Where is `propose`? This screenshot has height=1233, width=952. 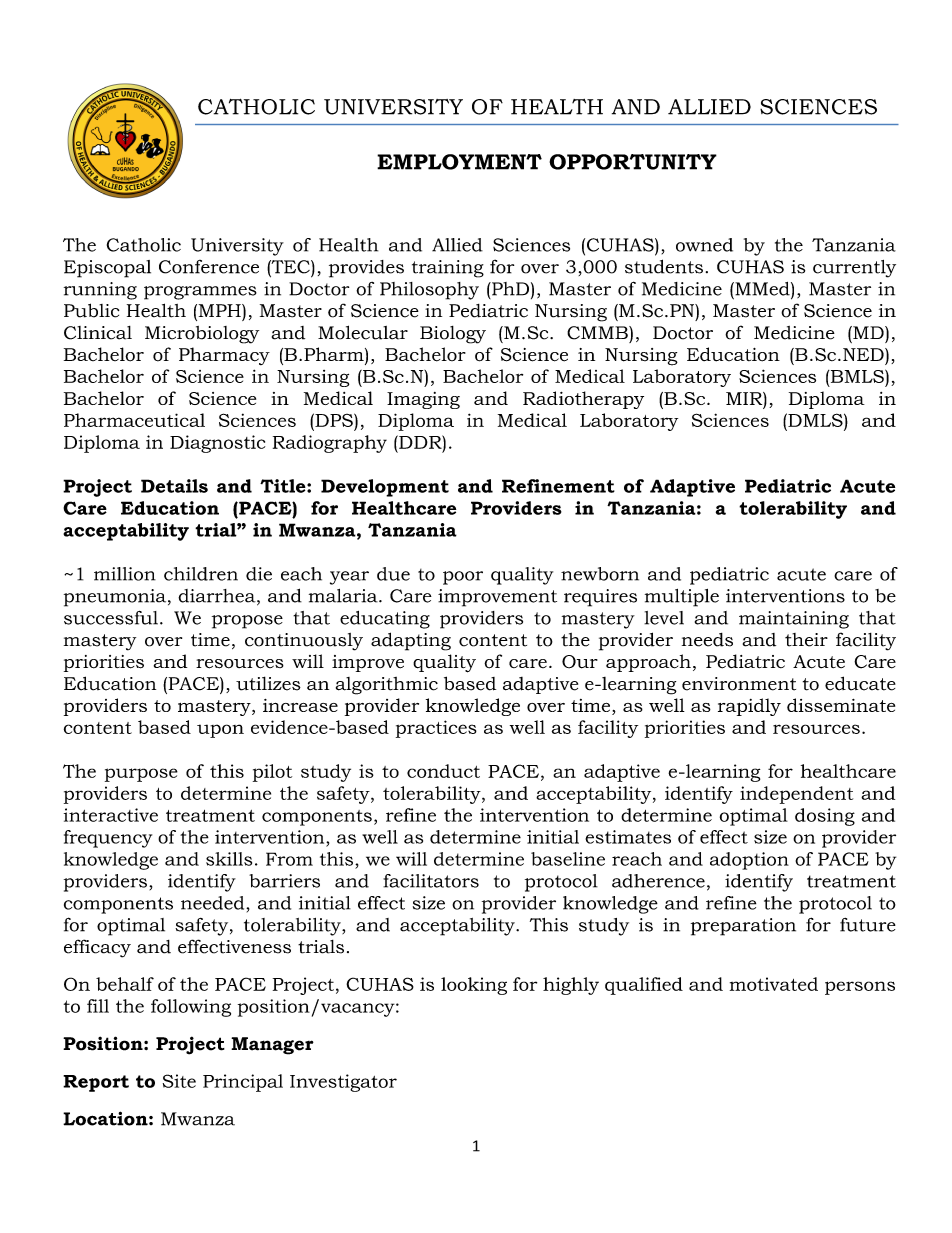
propose is located at coordinates (247, 622).
